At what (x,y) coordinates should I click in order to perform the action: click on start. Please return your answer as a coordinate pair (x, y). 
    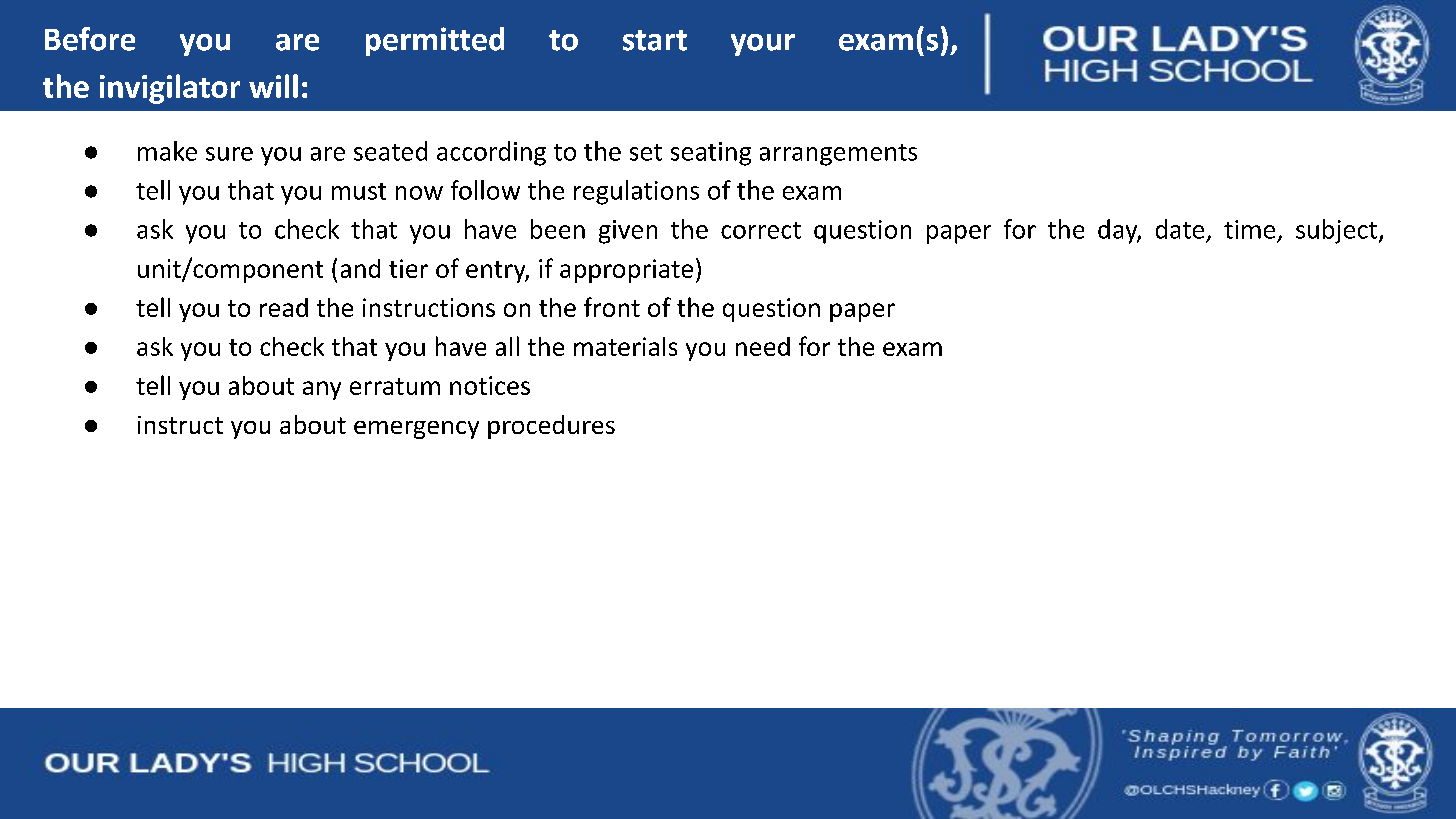
    Looking at the image, I should click on (655, 40).
